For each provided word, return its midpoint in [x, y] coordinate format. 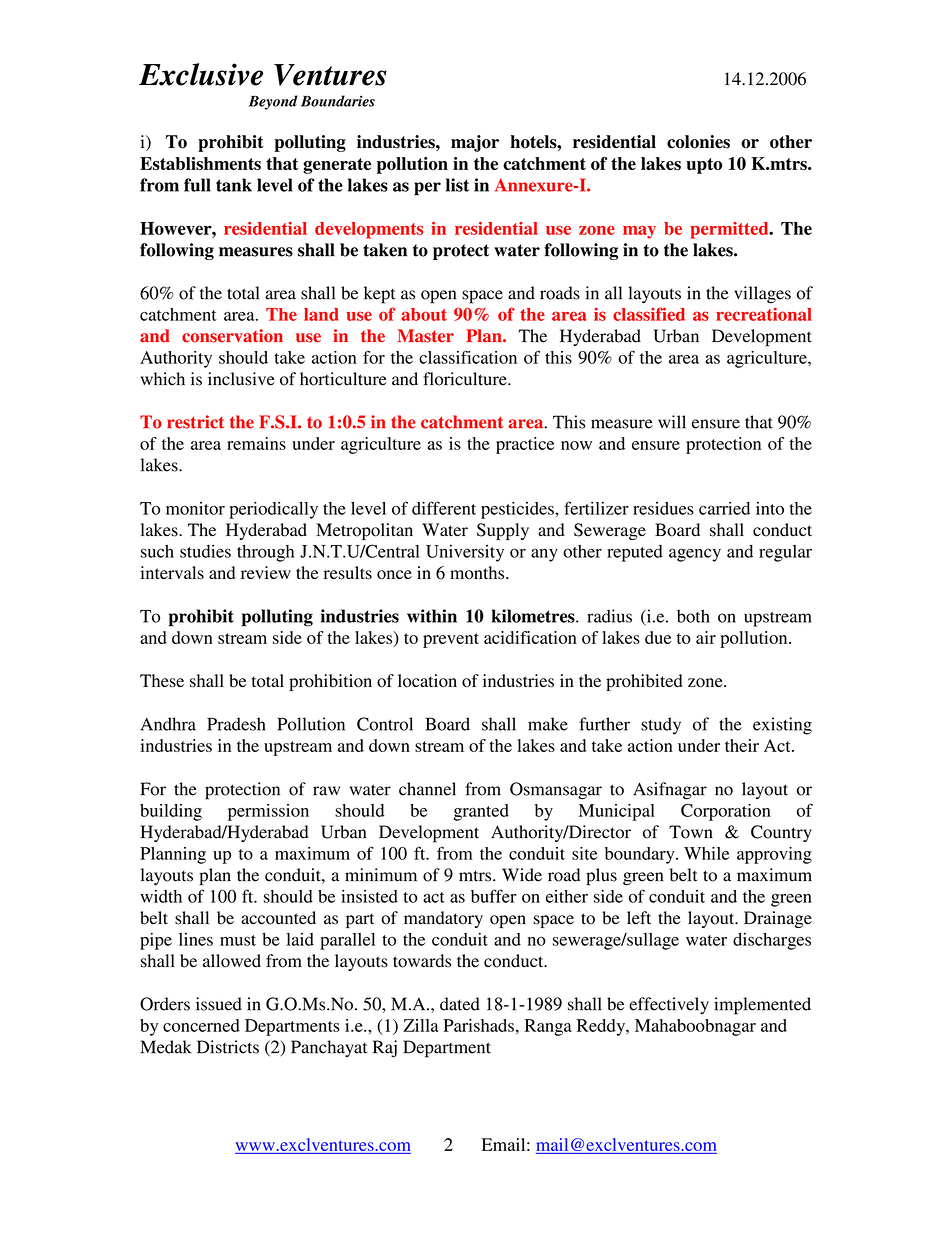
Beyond [273, 102]
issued [219, 1004]
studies [205, 551]
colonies [698, 142]
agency [695, 555]
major [475, 143]
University [465, 553]
